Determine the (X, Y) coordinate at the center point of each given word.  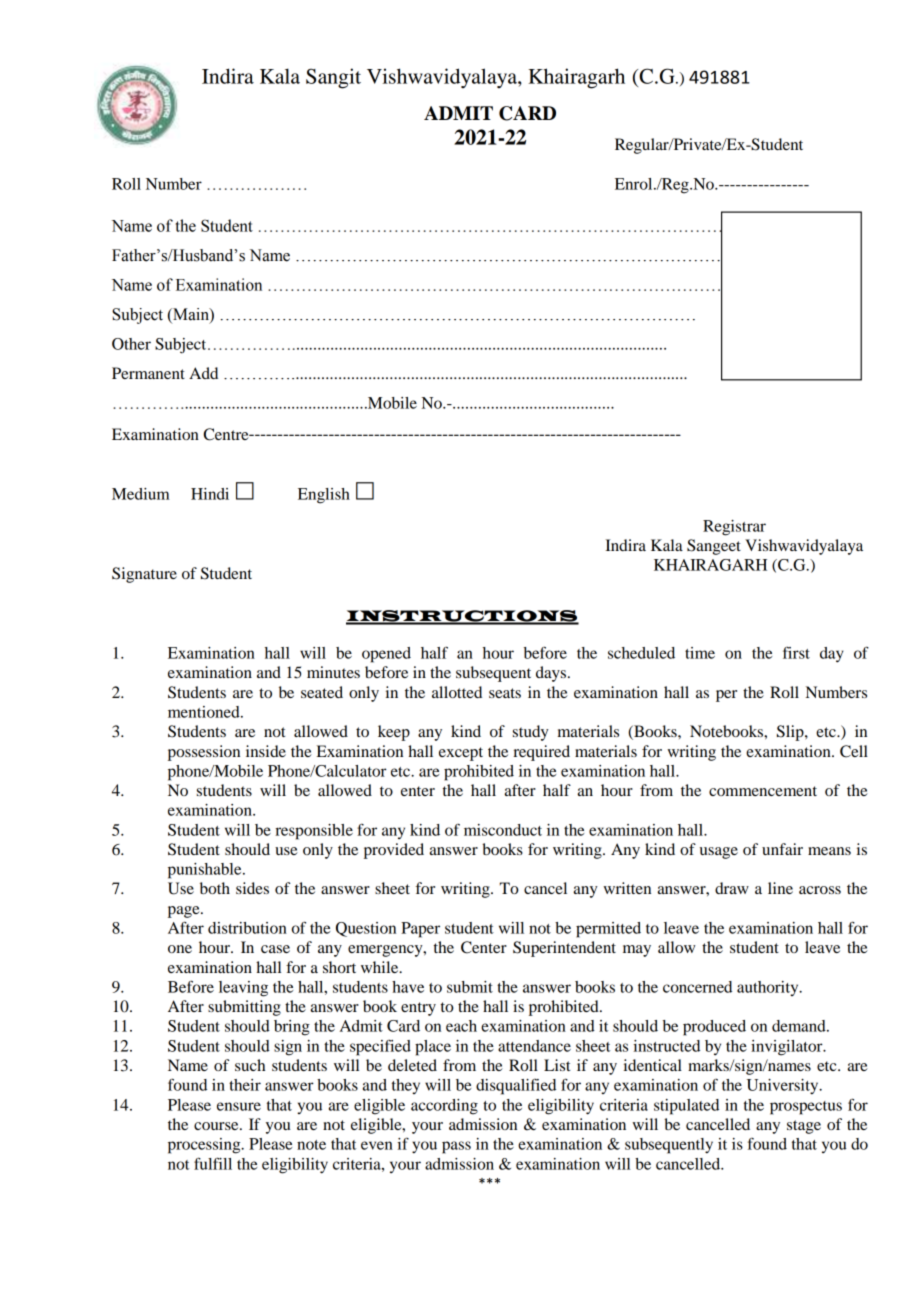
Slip (791, 733)
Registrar (734, 528)
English (324, 496)
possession (204, 753)
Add (203, 373)
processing (205, 1146)
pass (456, 1147)
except (461, 754)
